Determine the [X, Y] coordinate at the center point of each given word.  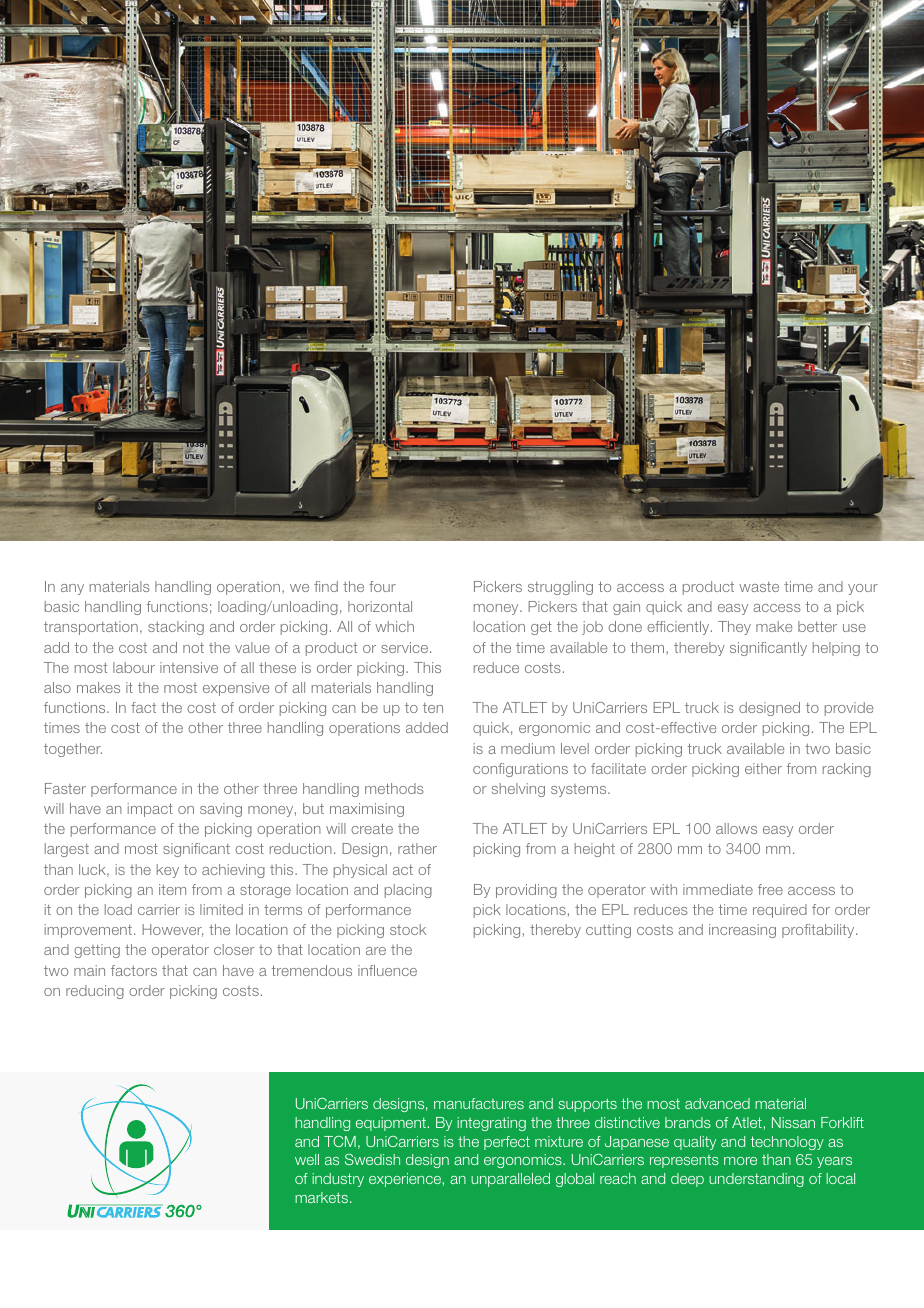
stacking [176, 628]
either [763, 768]
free [770, 889]
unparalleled [510, 1180]
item [172, 889]
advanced [717, 1103]
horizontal [380, 606]
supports [588, 1105]
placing [408, 891]
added [427, 727]
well [307, 1159]
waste [759, 587]
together [73, 750]
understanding [756, 1180]
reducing [95, 992]
